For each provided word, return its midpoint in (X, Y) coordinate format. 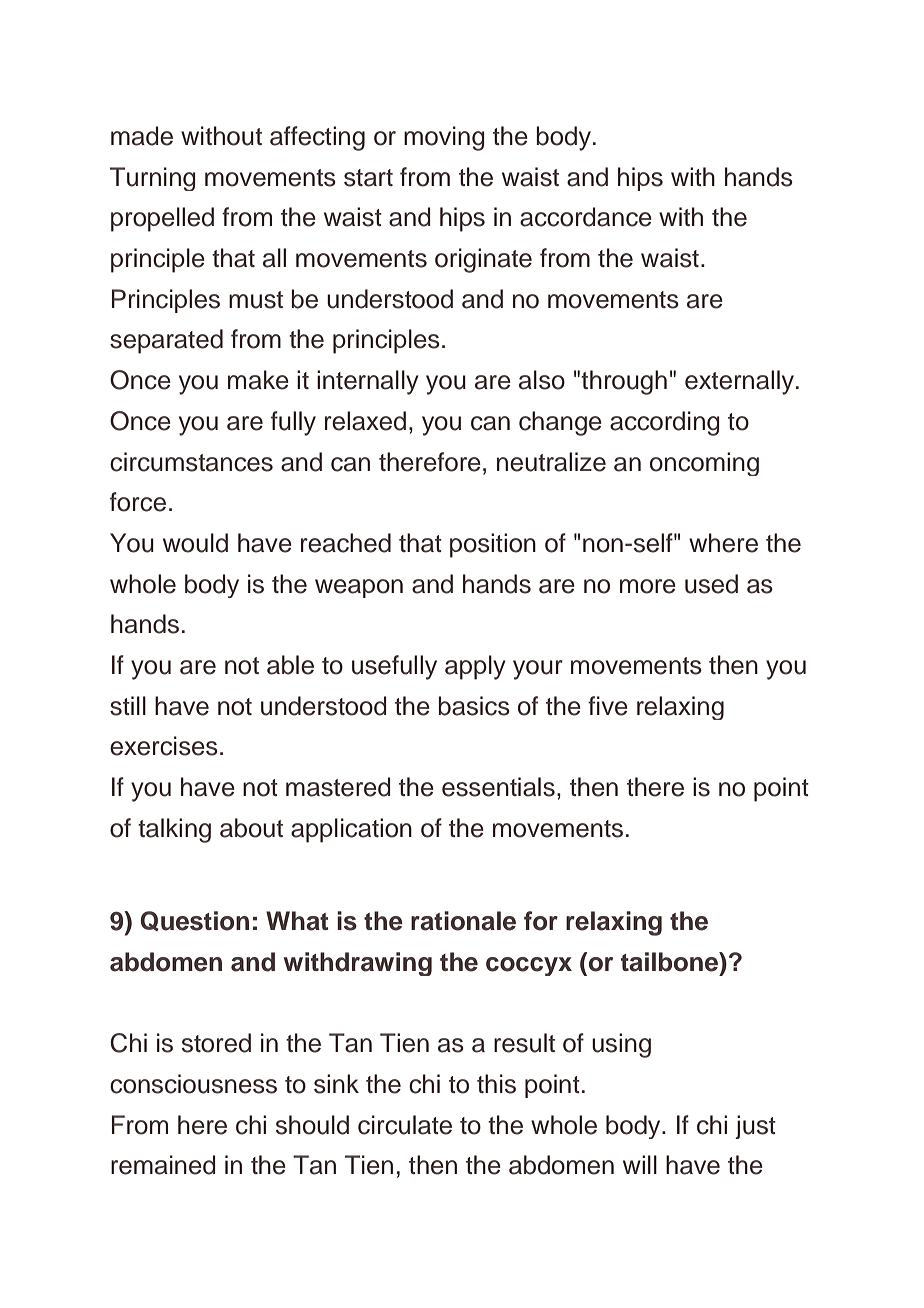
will (640, 1164)
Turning (153, 179)
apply (475, 667)
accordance (586, 217)
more (648, 586)
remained (163, 1165)
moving (444, 138)
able (290, 665)
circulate (405, 1125)
